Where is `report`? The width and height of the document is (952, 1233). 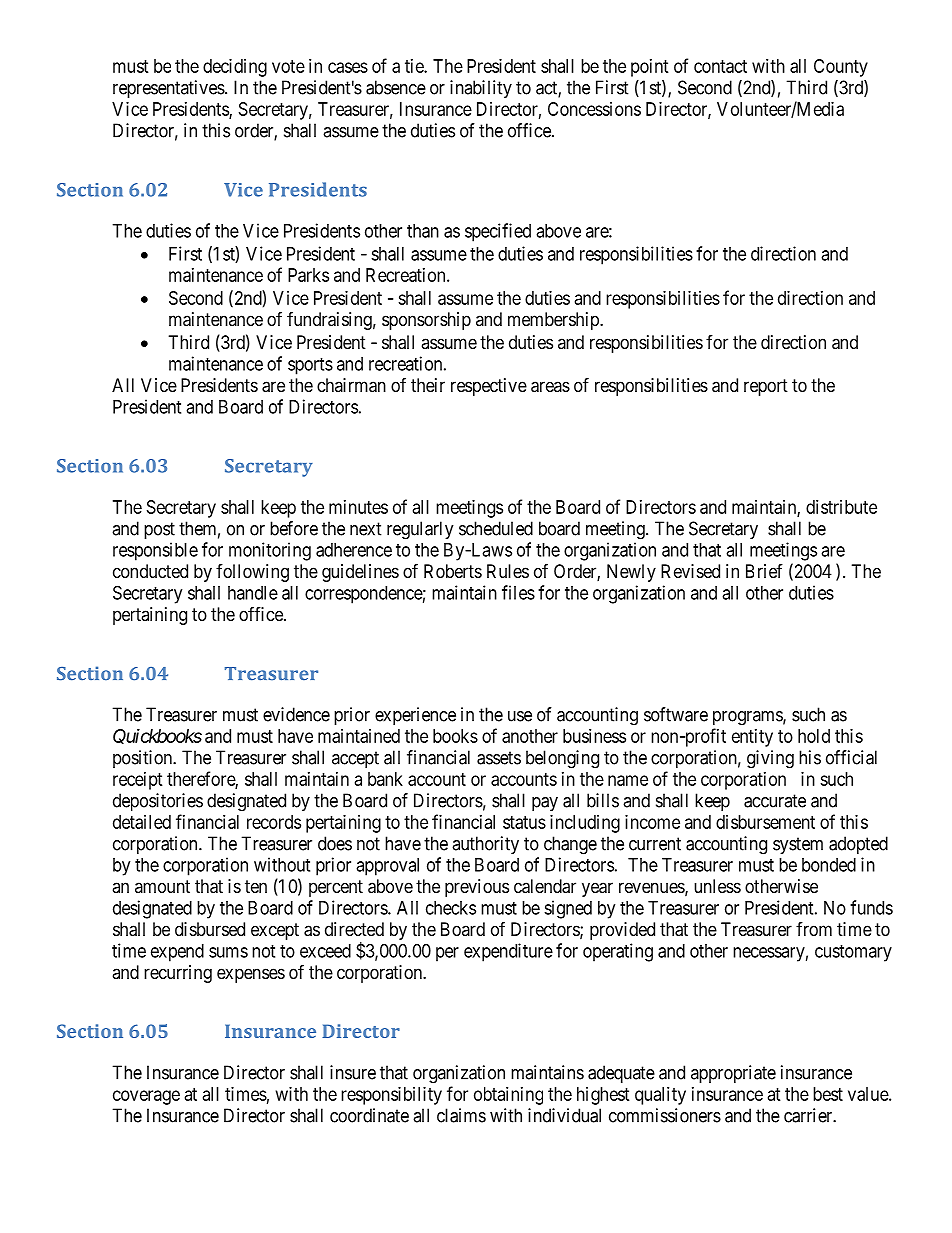 report is located at coordinates (766, 387).
